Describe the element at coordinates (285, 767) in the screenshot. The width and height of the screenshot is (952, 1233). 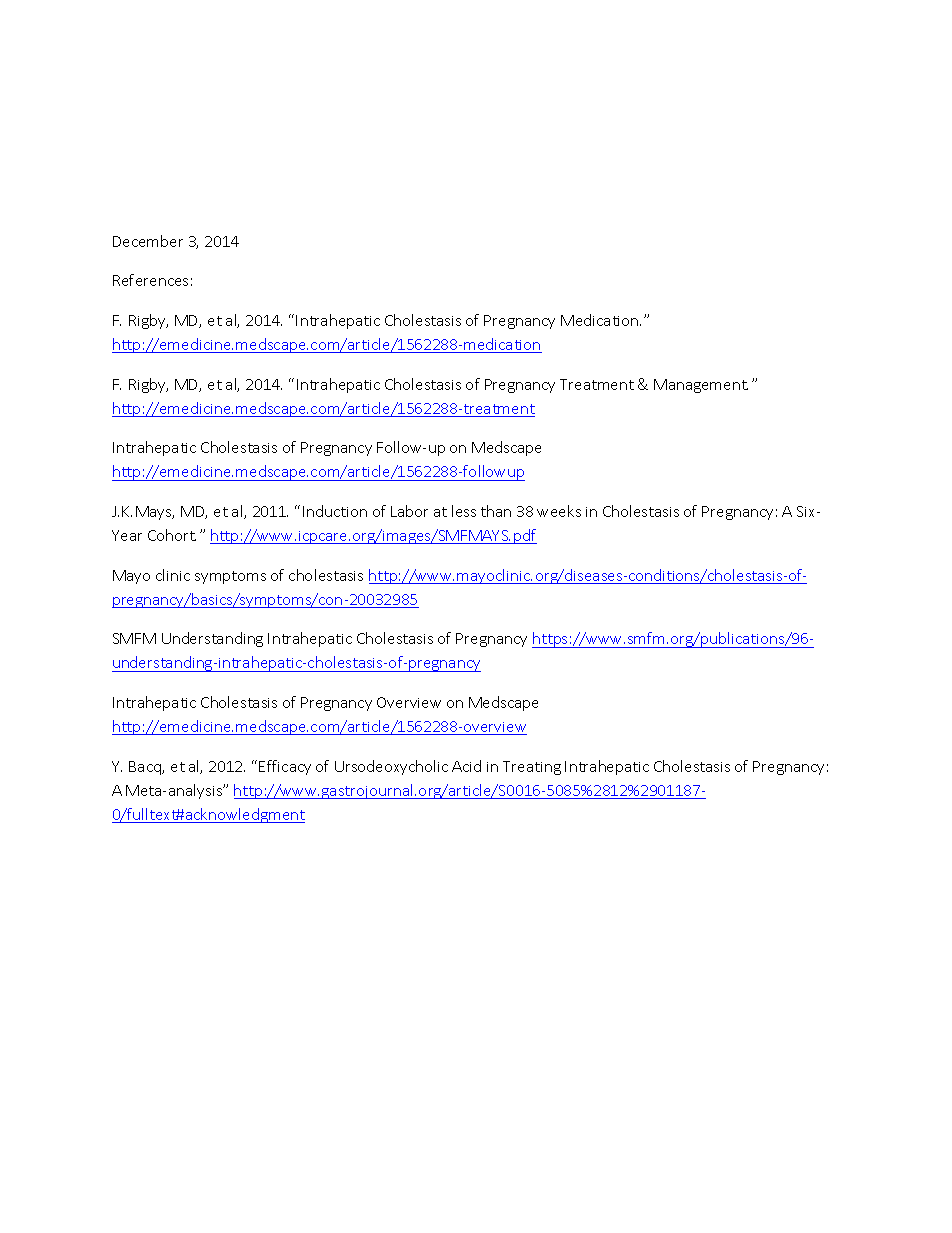
I see `Efficacy` at that location.
